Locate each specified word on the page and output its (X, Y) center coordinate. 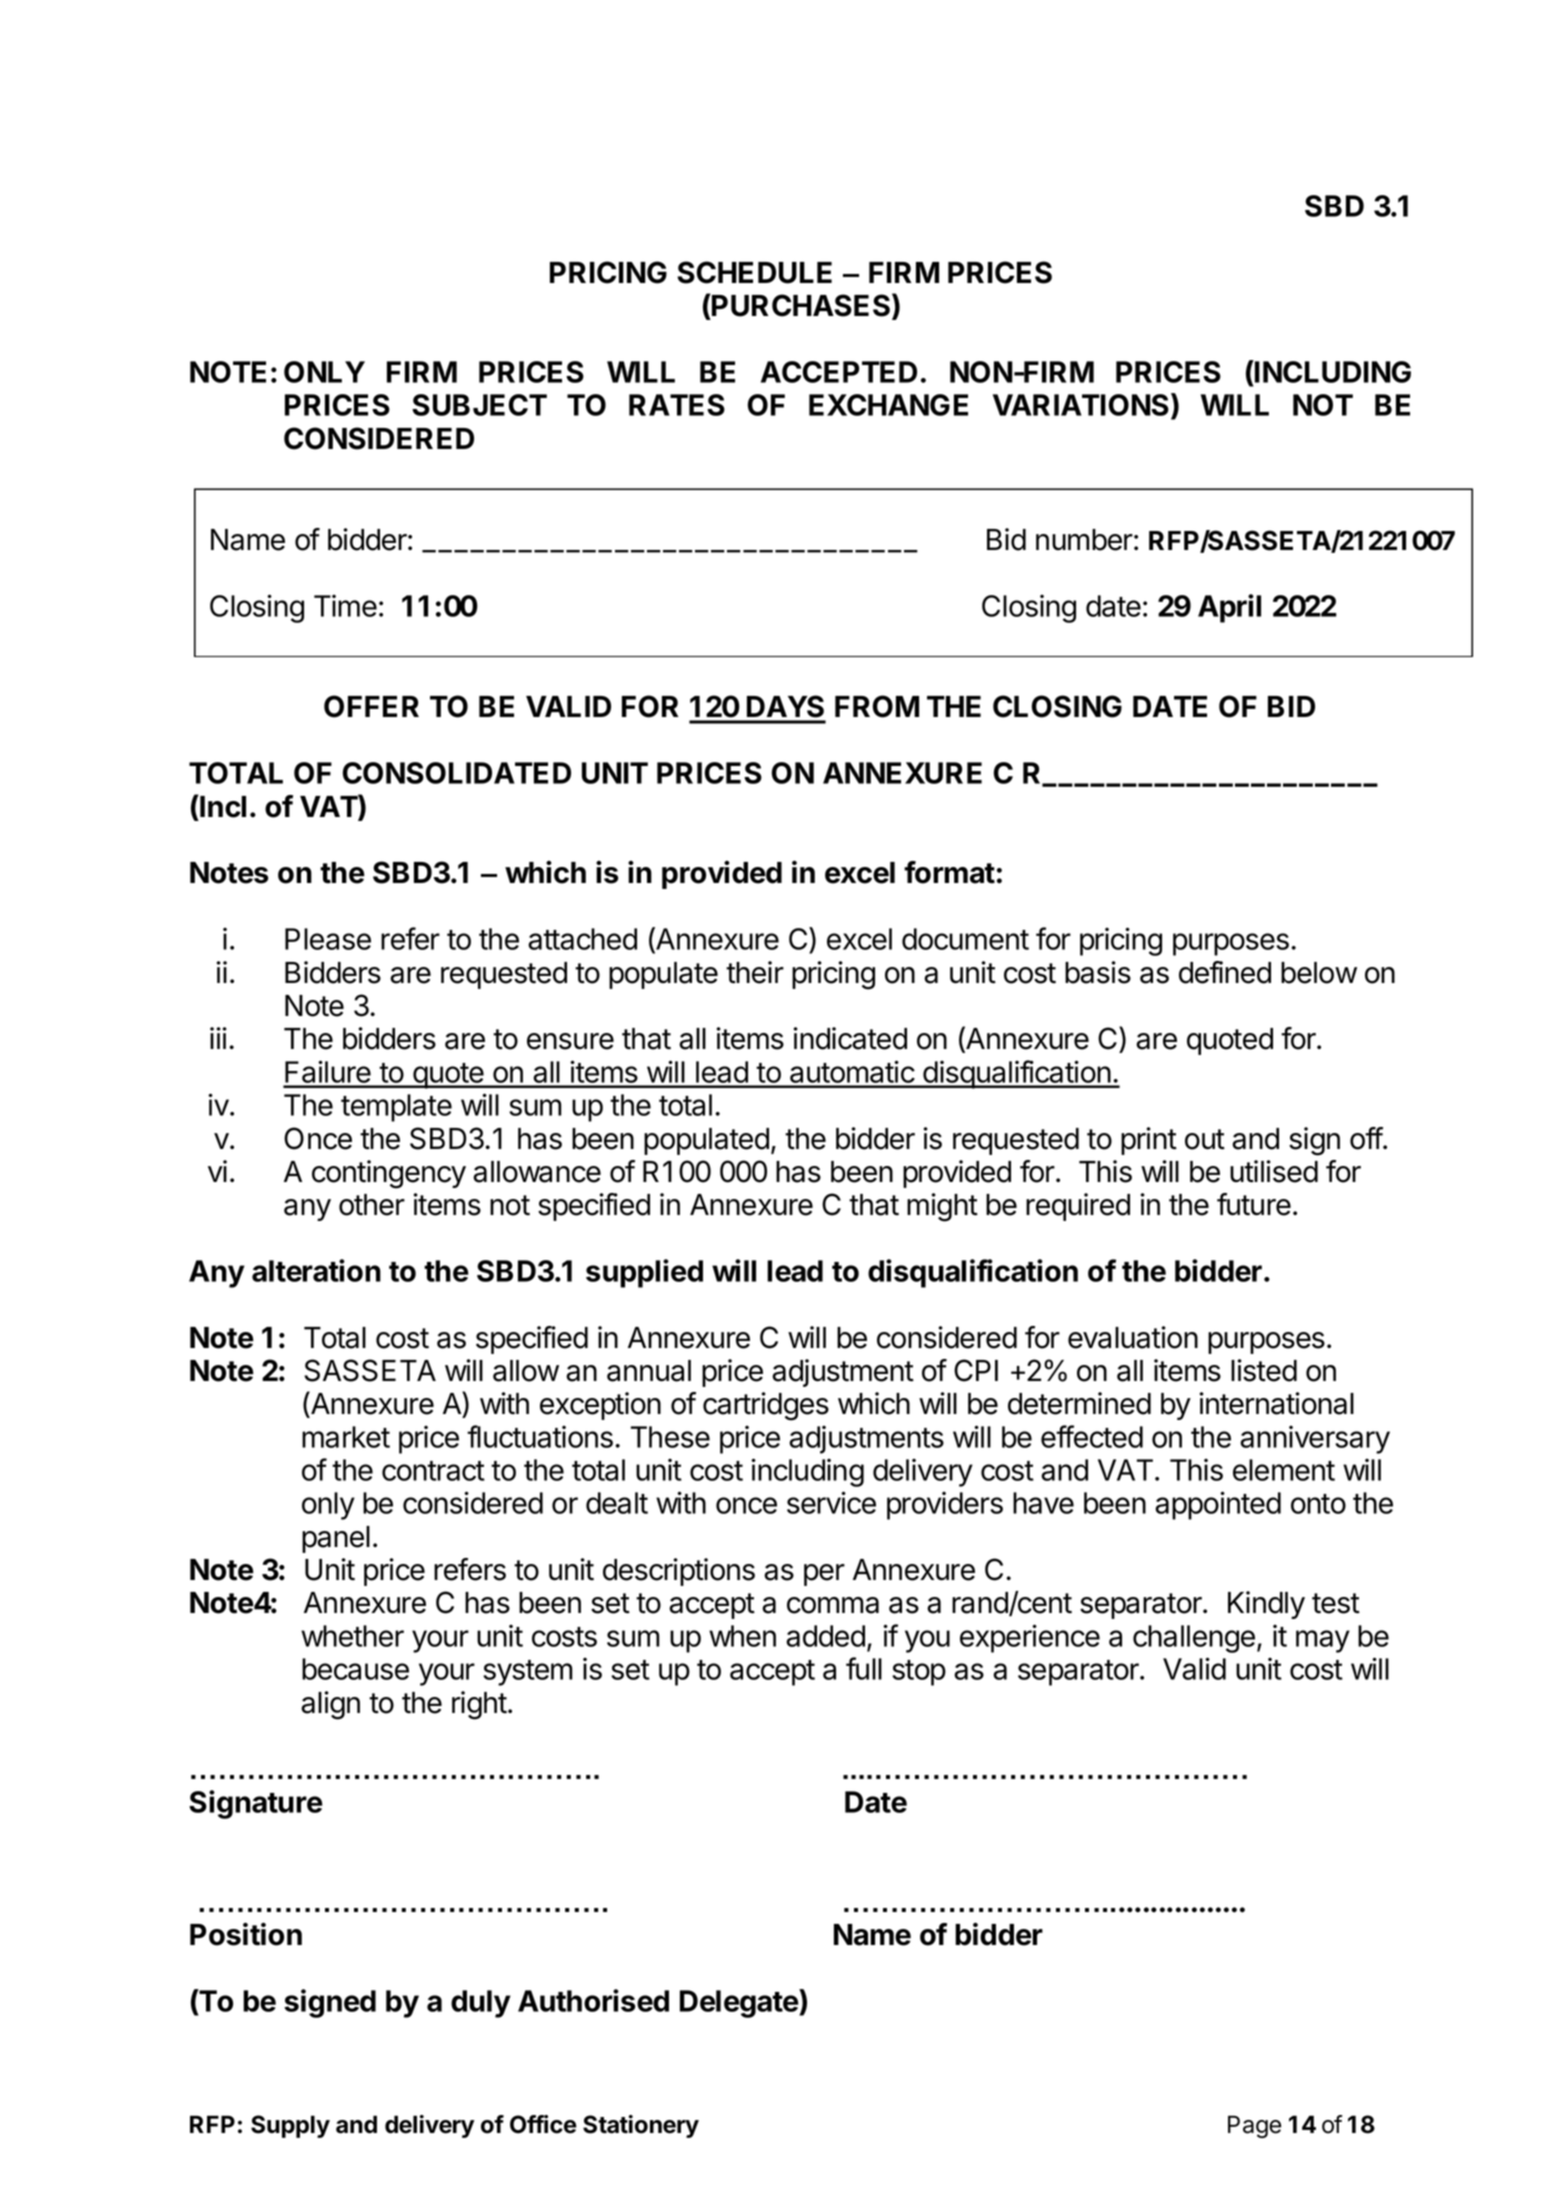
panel (336, 1539)
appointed (1218, 1505)
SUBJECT (479, 405)
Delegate (740, 2003)
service (831, 1502)
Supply (290, 2126)
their (755, 972)
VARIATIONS (1082, 406)
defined (1225, 972)
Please (328, 939)
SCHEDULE (754, 272)
